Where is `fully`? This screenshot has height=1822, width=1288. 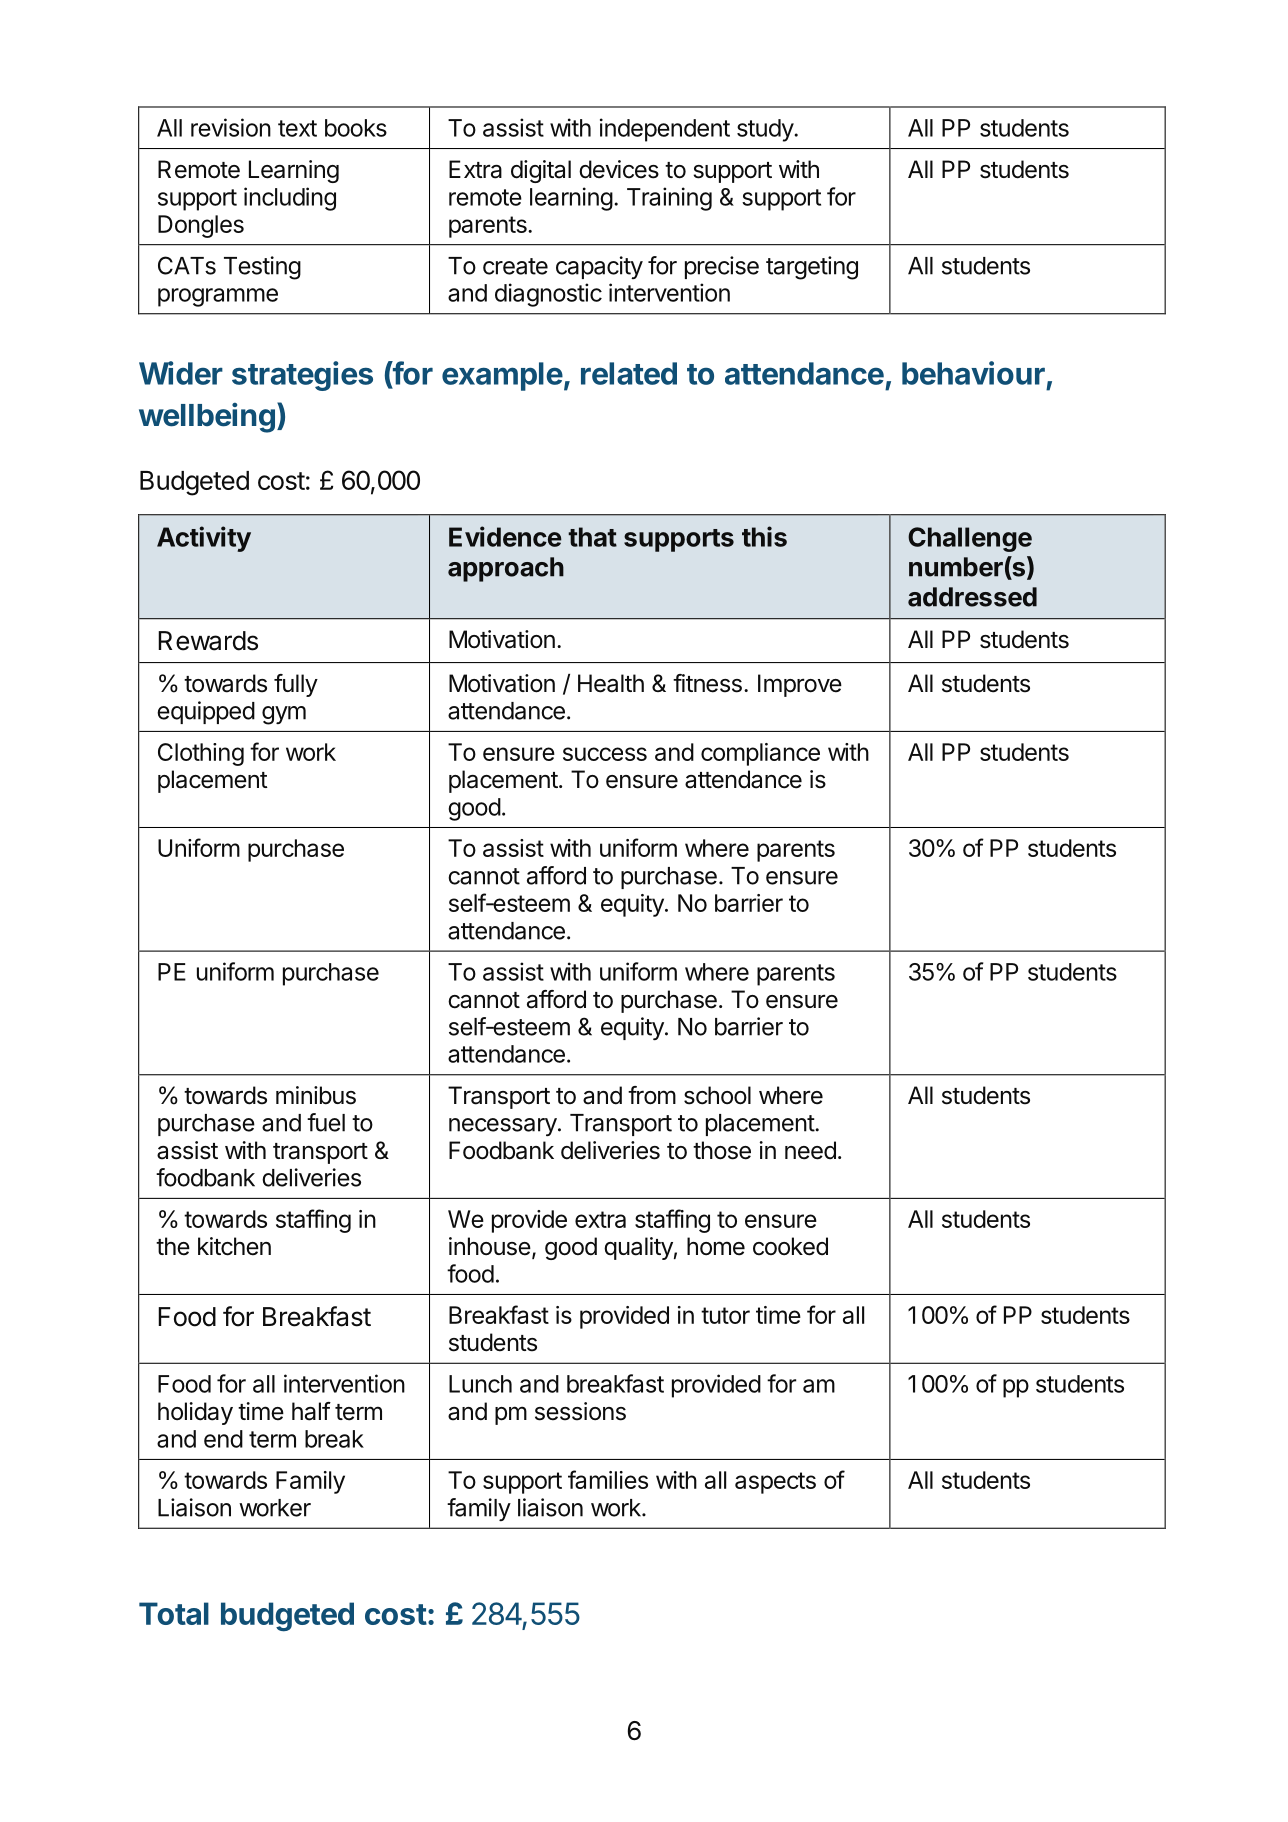 fully is located at coordinates (296, 685).
